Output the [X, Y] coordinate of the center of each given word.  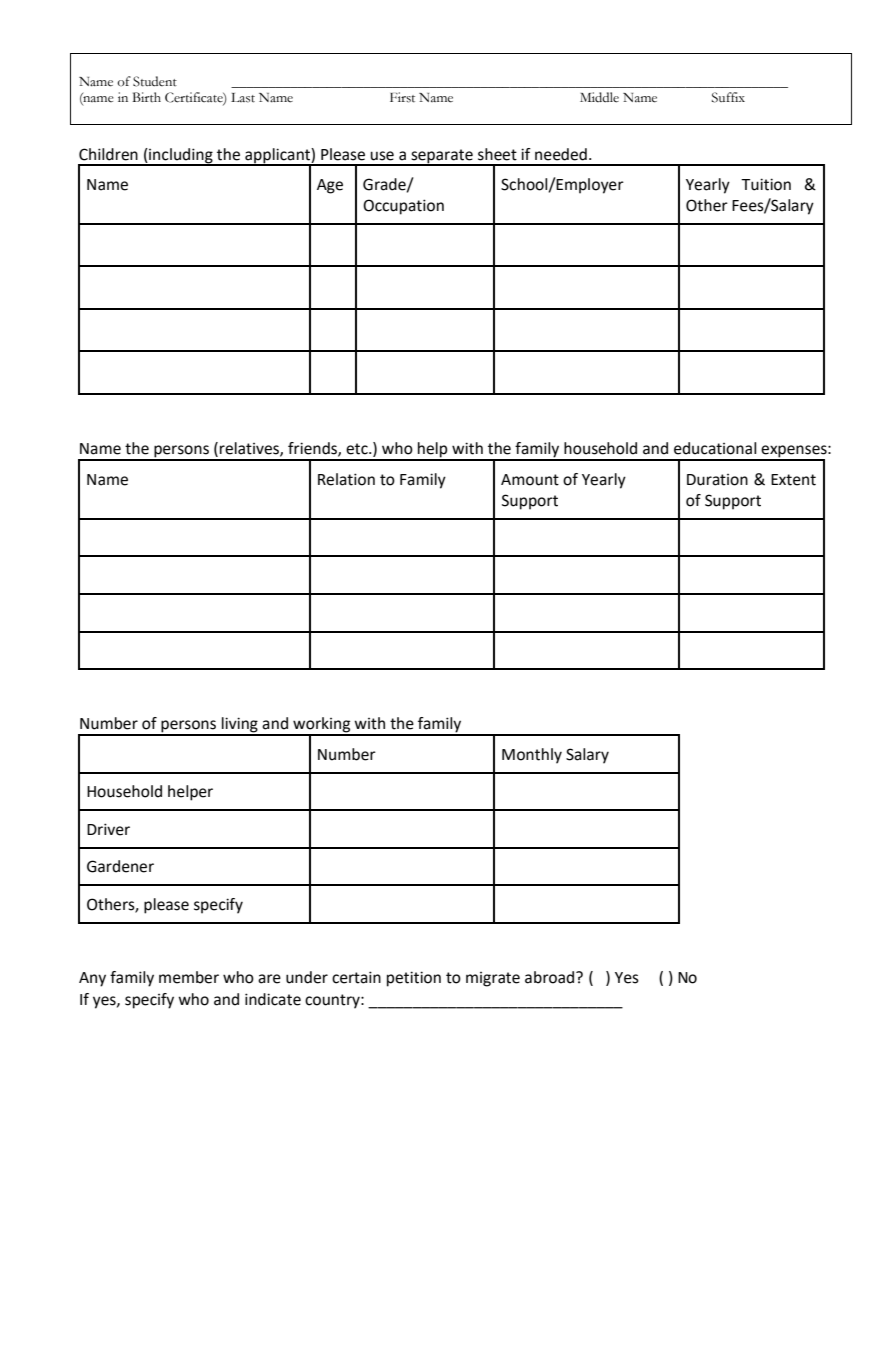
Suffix [728, 97]
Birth [146, 97]
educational [715, 448]
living [240, 726]
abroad [549, 977]
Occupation [403, 207]
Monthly [532, 756]
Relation [346, 479]
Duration [717, 480]
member [189, 977]
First [402, 97]
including [181, 156]
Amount [530, 480]
